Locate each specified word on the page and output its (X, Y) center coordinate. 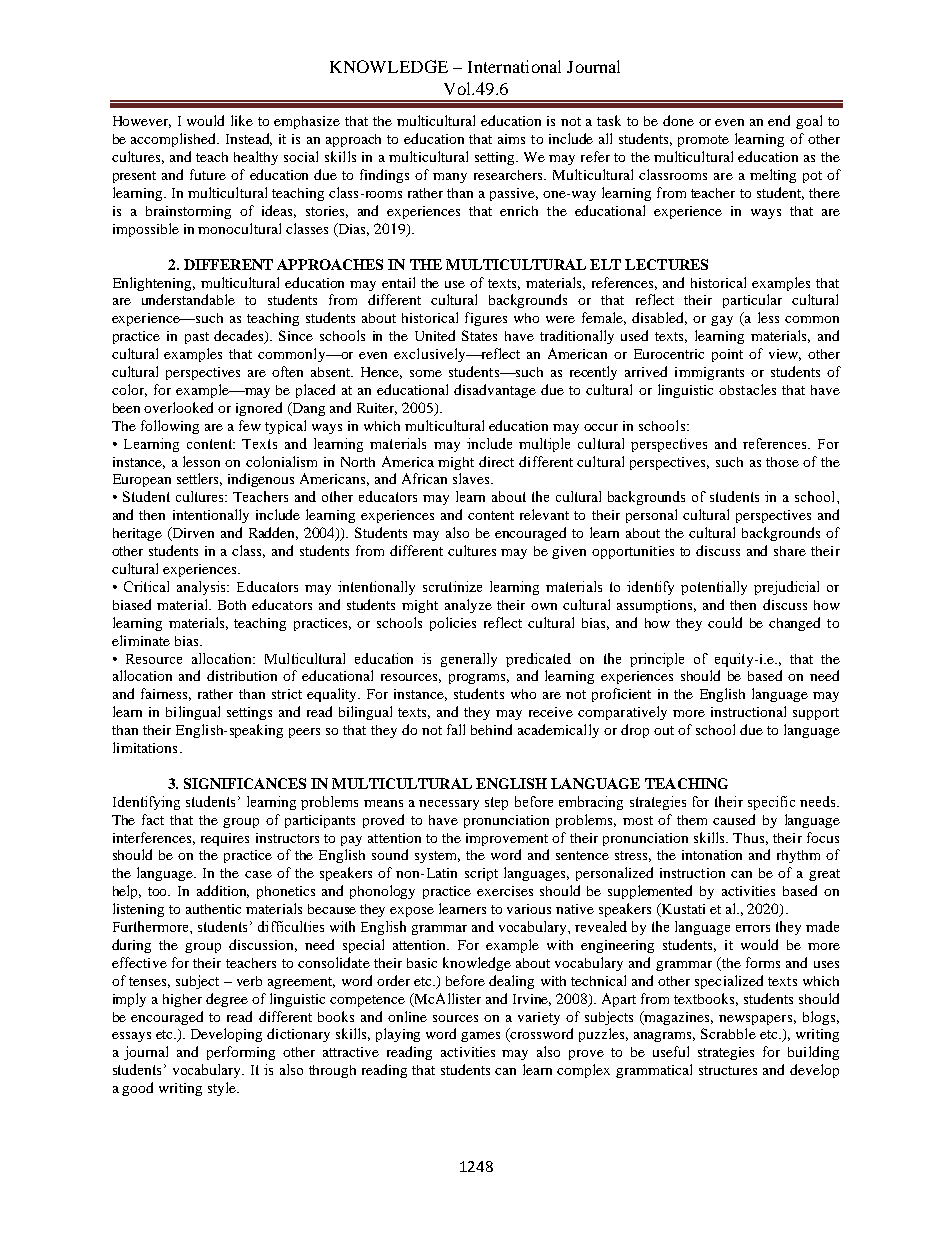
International (514, 66)
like (242, 120)
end (779, 120)
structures (728, 1070)
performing (241, 1053)
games (480, 1037)
